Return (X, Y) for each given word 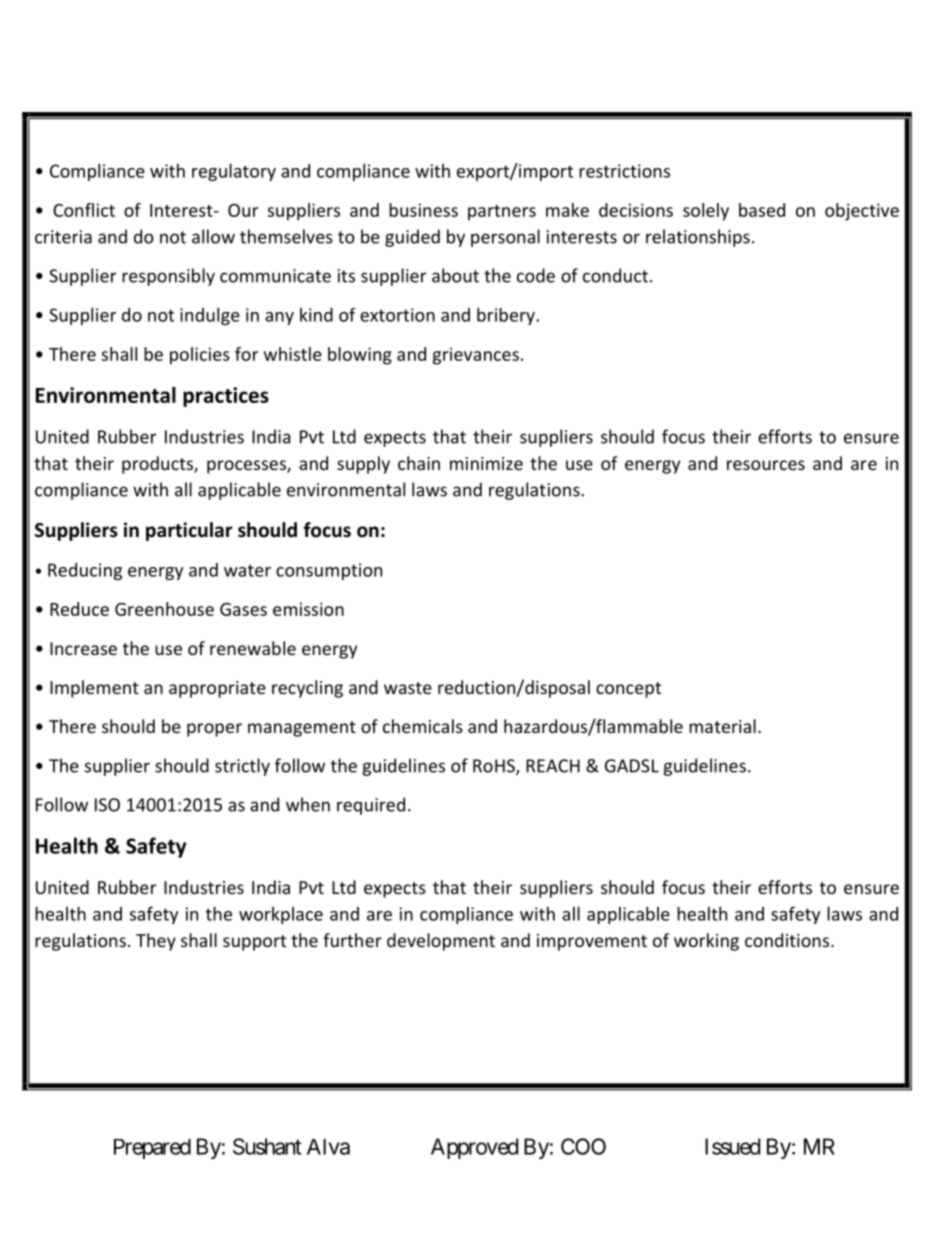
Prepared (152, 1149)
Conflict (84, 210)
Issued (732, 1146)
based (762, 210)
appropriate (217, 689)
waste (408, 688)
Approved (474, 1148)
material (722, 726)
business (423, 210)
